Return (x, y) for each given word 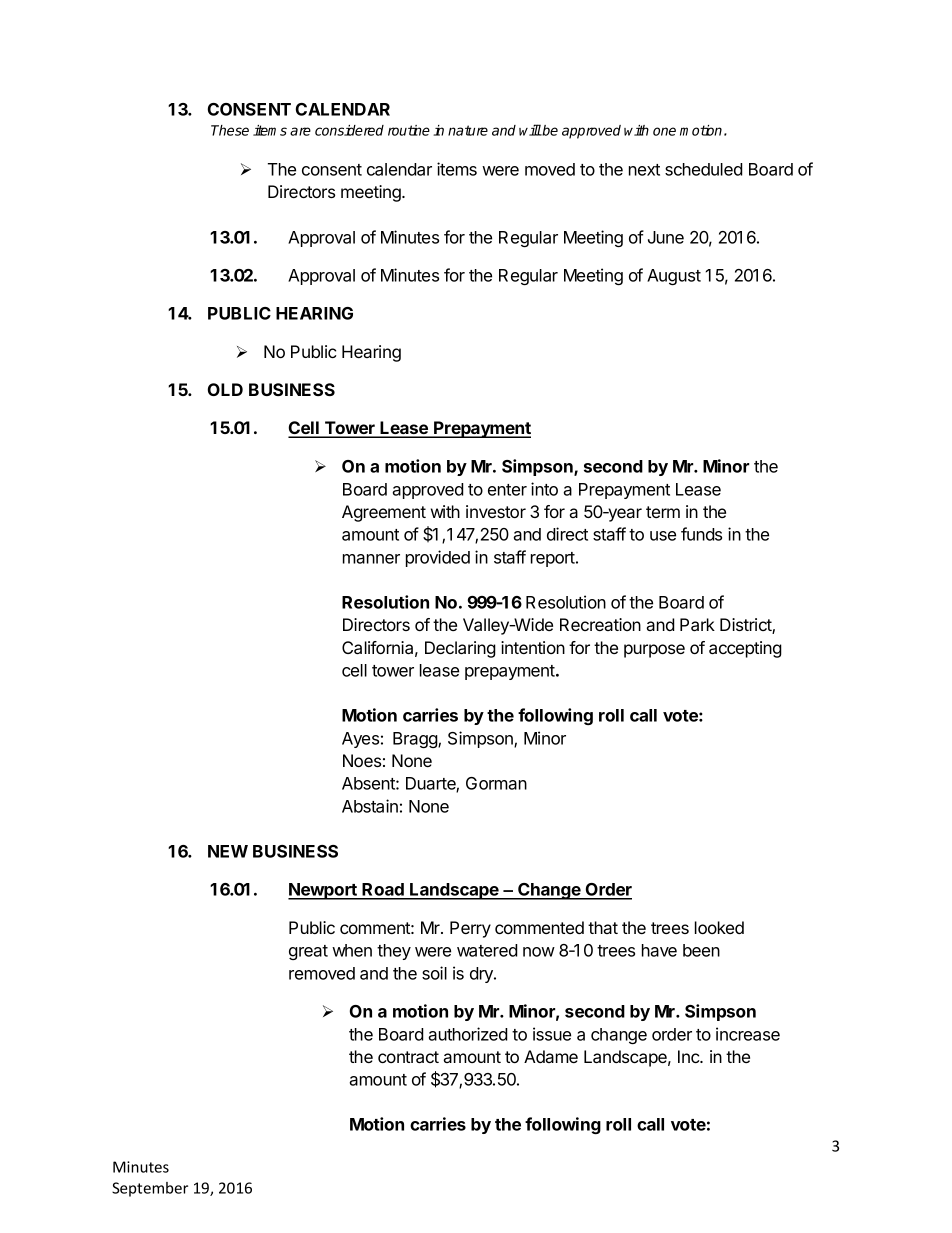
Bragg (416, 740)
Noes (362, 760)
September (150, 1189)
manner (371, 559)
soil (434, 973)
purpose (654, 651)
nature (468, 130)
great (308, 952)
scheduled (704, 169)
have (659, 950)
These (230, 130)
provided (438, 558)
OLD (225, 389)
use (663, 536)
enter (507, 490)
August (674, 277)
